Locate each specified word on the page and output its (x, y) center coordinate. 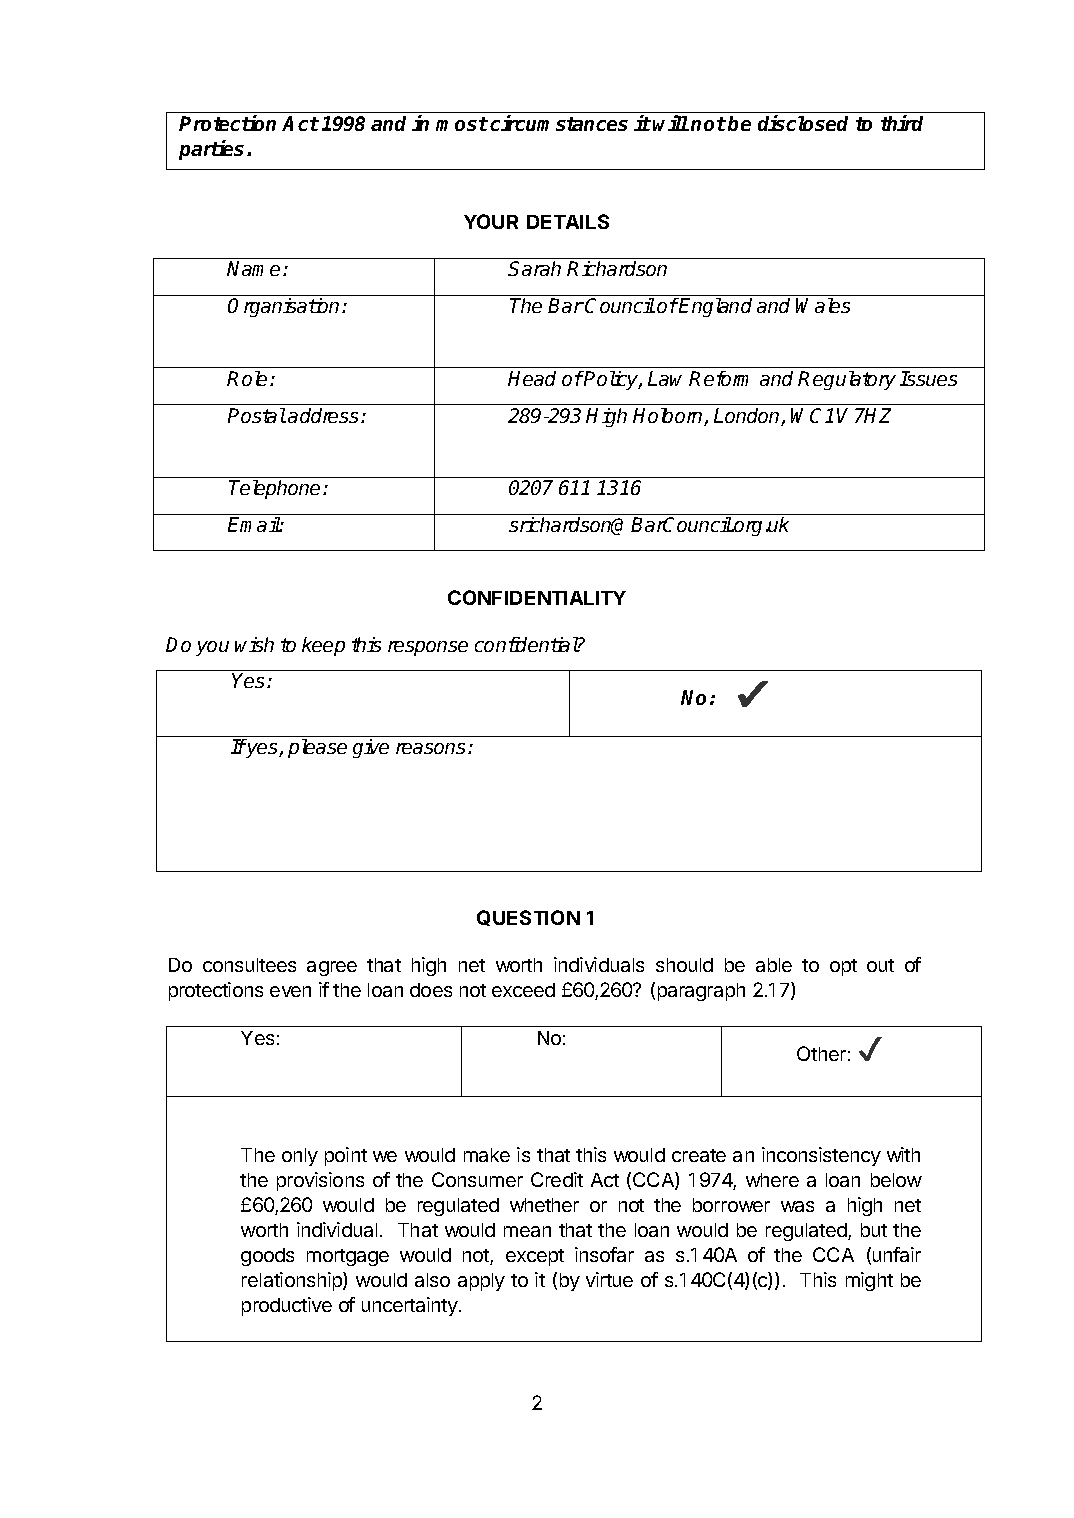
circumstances (559, 123)
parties (213, 150)
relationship (293, 1281)
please (317, 748)
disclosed (803, 123)
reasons (430, 748)
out (880, 965)
